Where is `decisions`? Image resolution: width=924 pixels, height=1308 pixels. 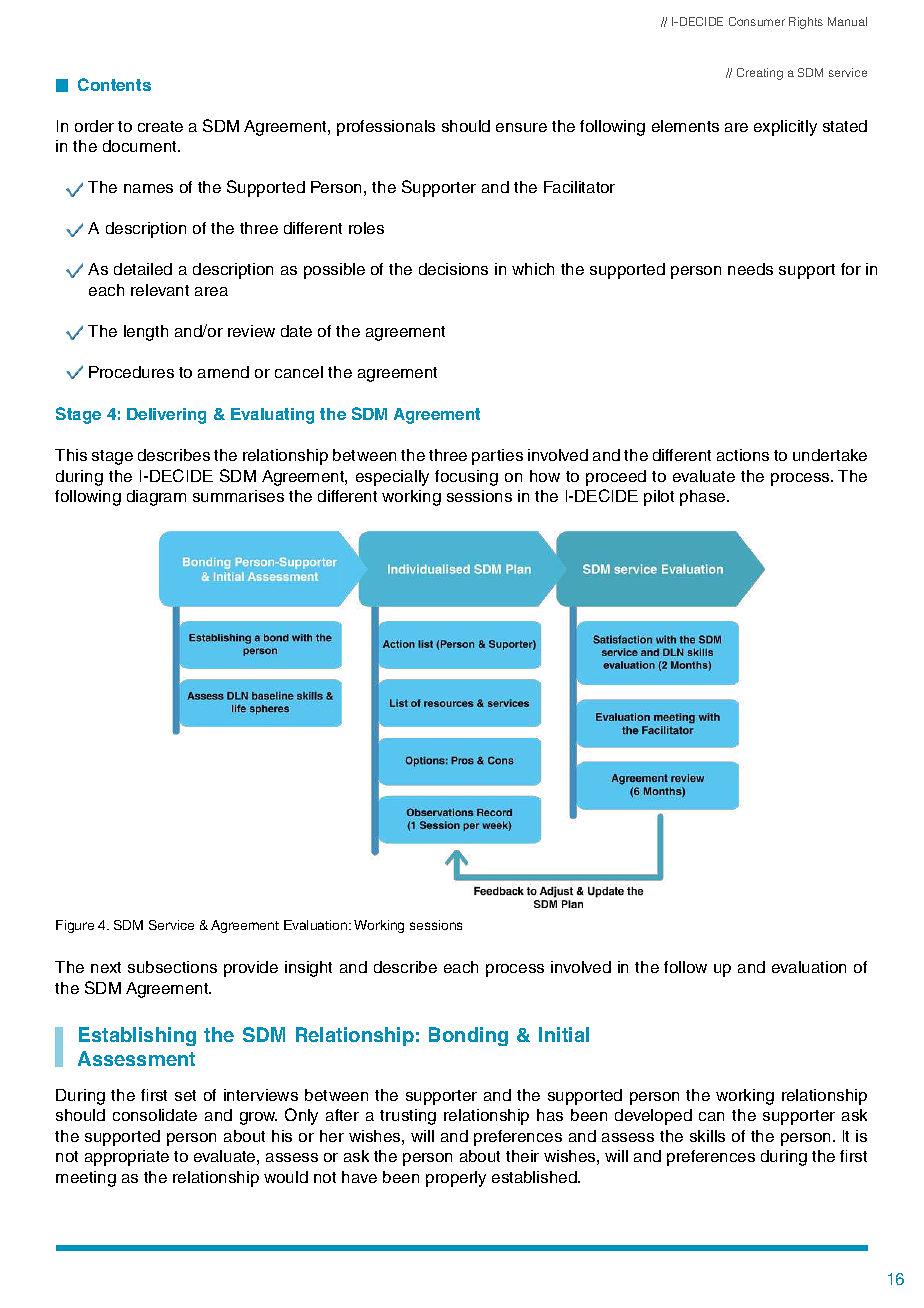
decisions is located at coordinates (453, 269).
